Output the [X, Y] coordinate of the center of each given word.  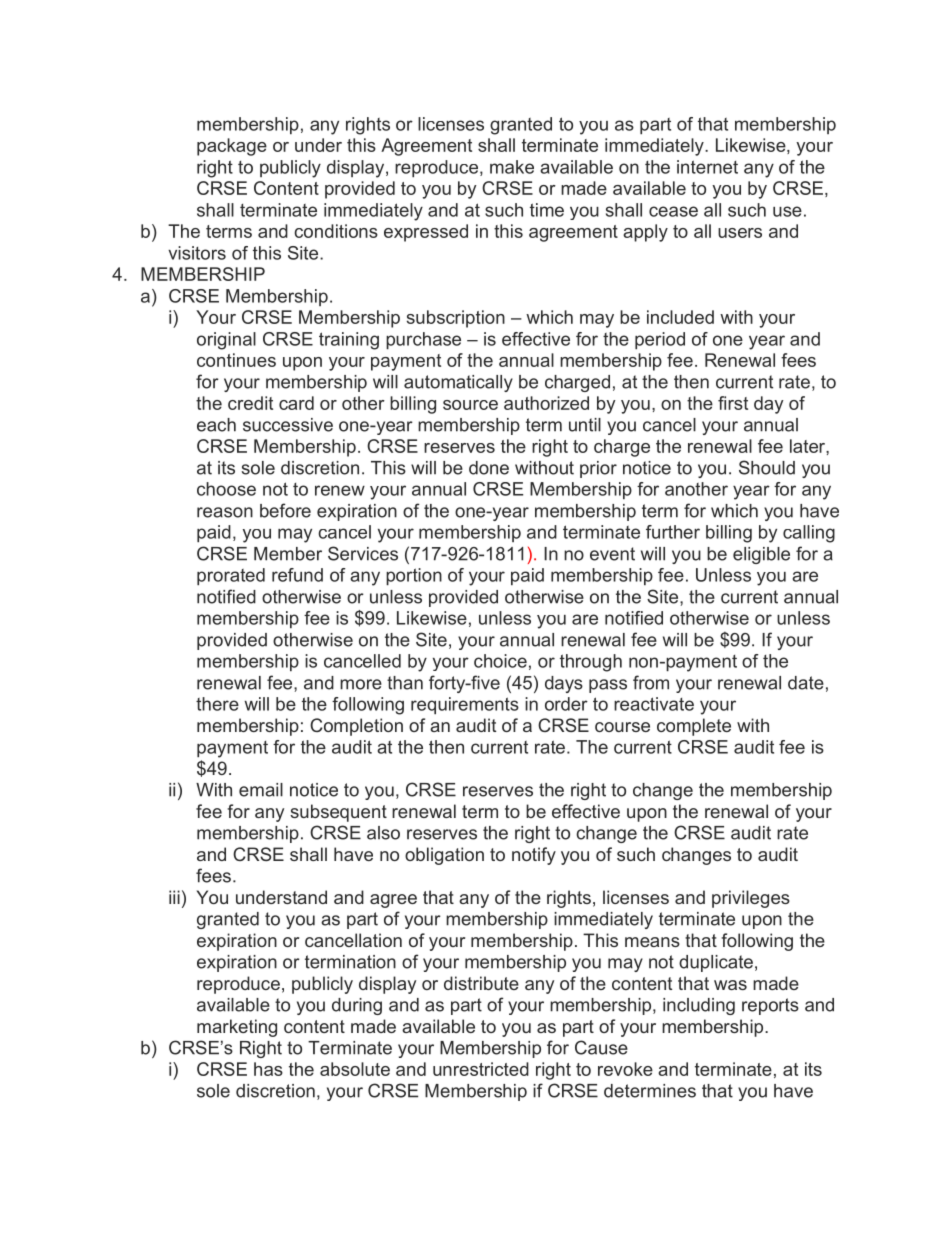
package [232, 147]
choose [226, 489]
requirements [465, 705]
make [512, 167]
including [699, 1006]
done [489, 468]
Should [767, 467]
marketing [237, 1028]
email [261, 790]
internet [707, 167]
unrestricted [481, 1069]
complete [694, 727]
